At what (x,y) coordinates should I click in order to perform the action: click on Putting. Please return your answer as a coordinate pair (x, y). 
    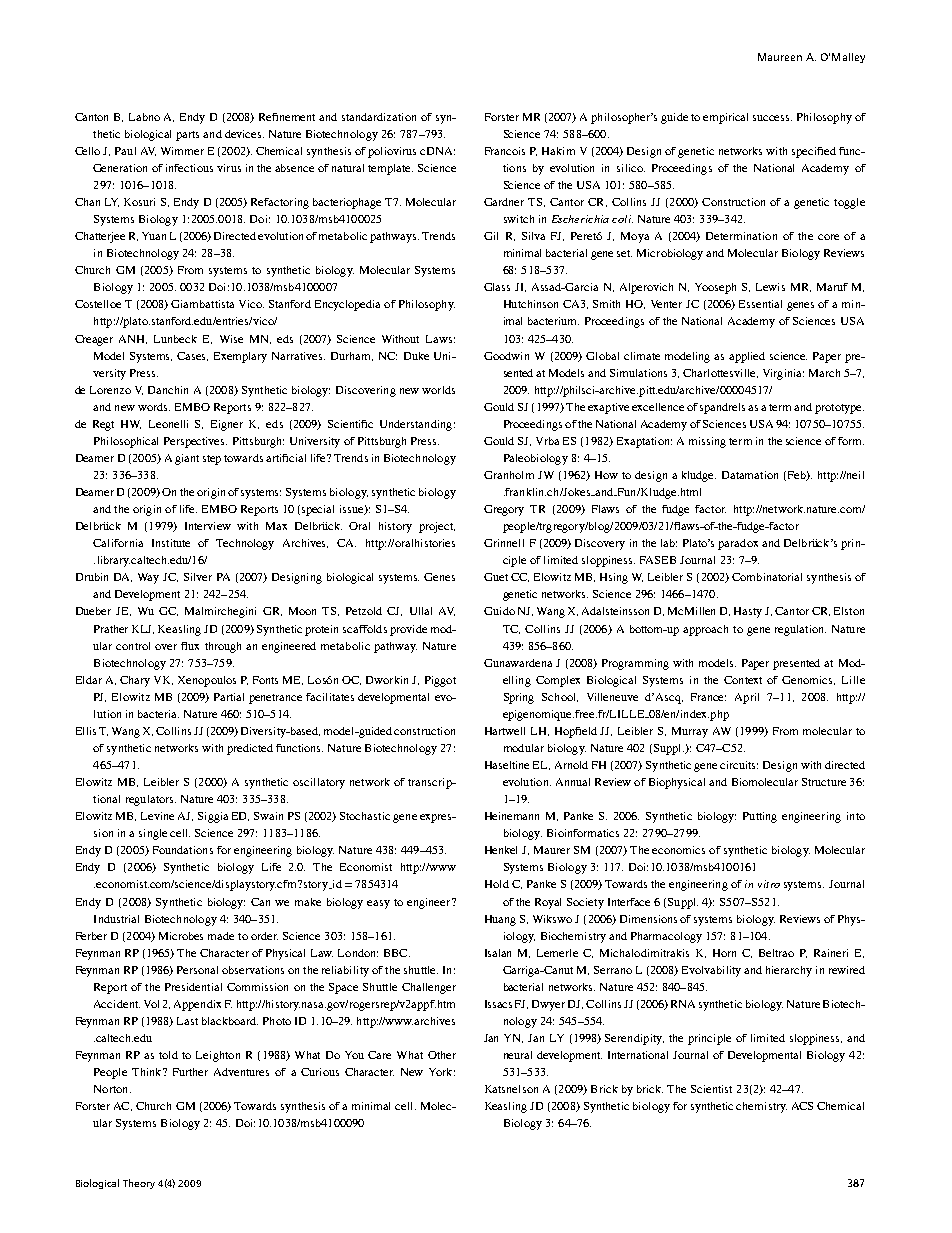
    Looking at the image, I should click on (760, 817).
